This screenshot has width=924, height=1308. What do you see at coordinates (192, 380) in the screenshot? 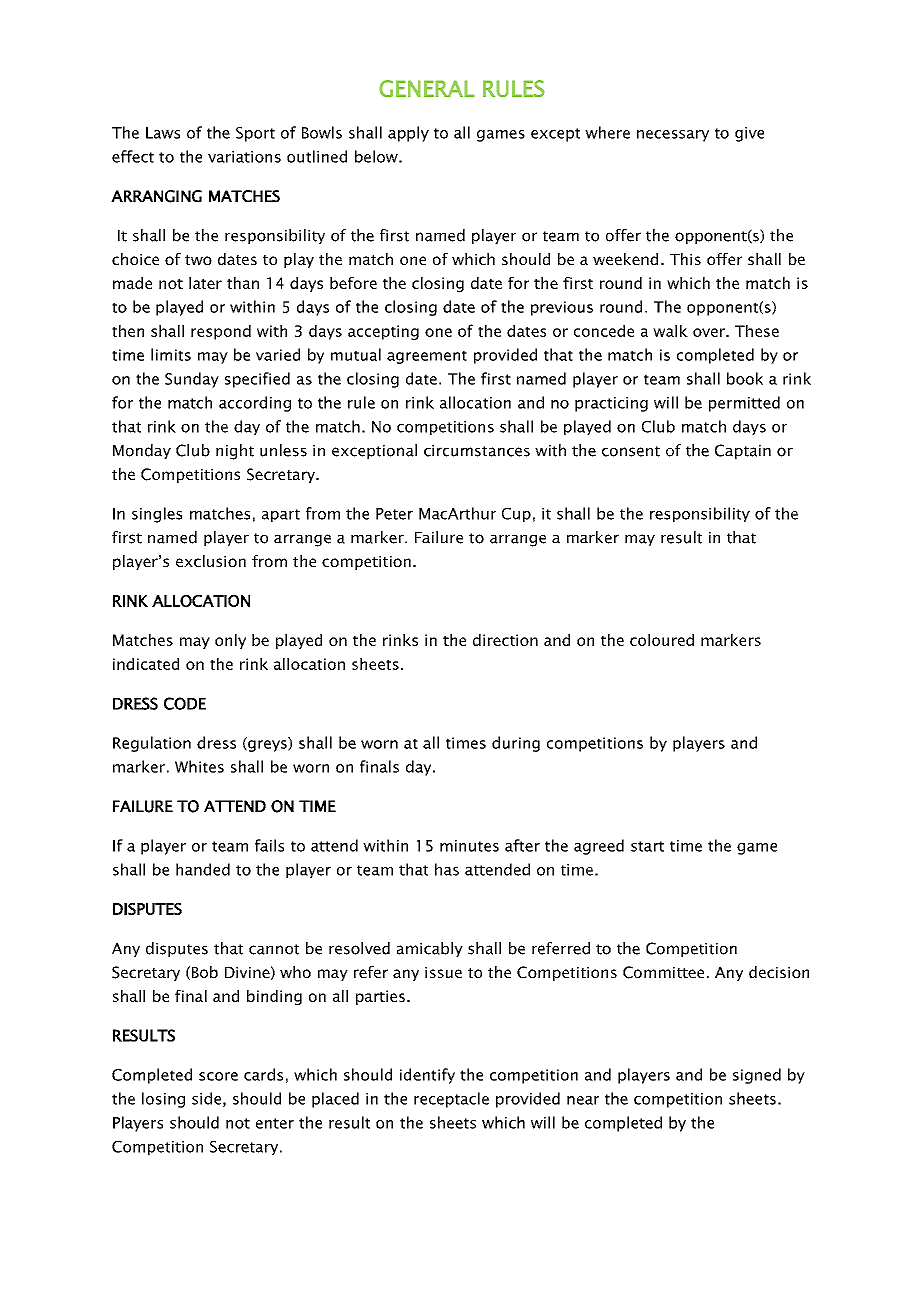
I see `Sunday` at bounding box center [192, 380].
